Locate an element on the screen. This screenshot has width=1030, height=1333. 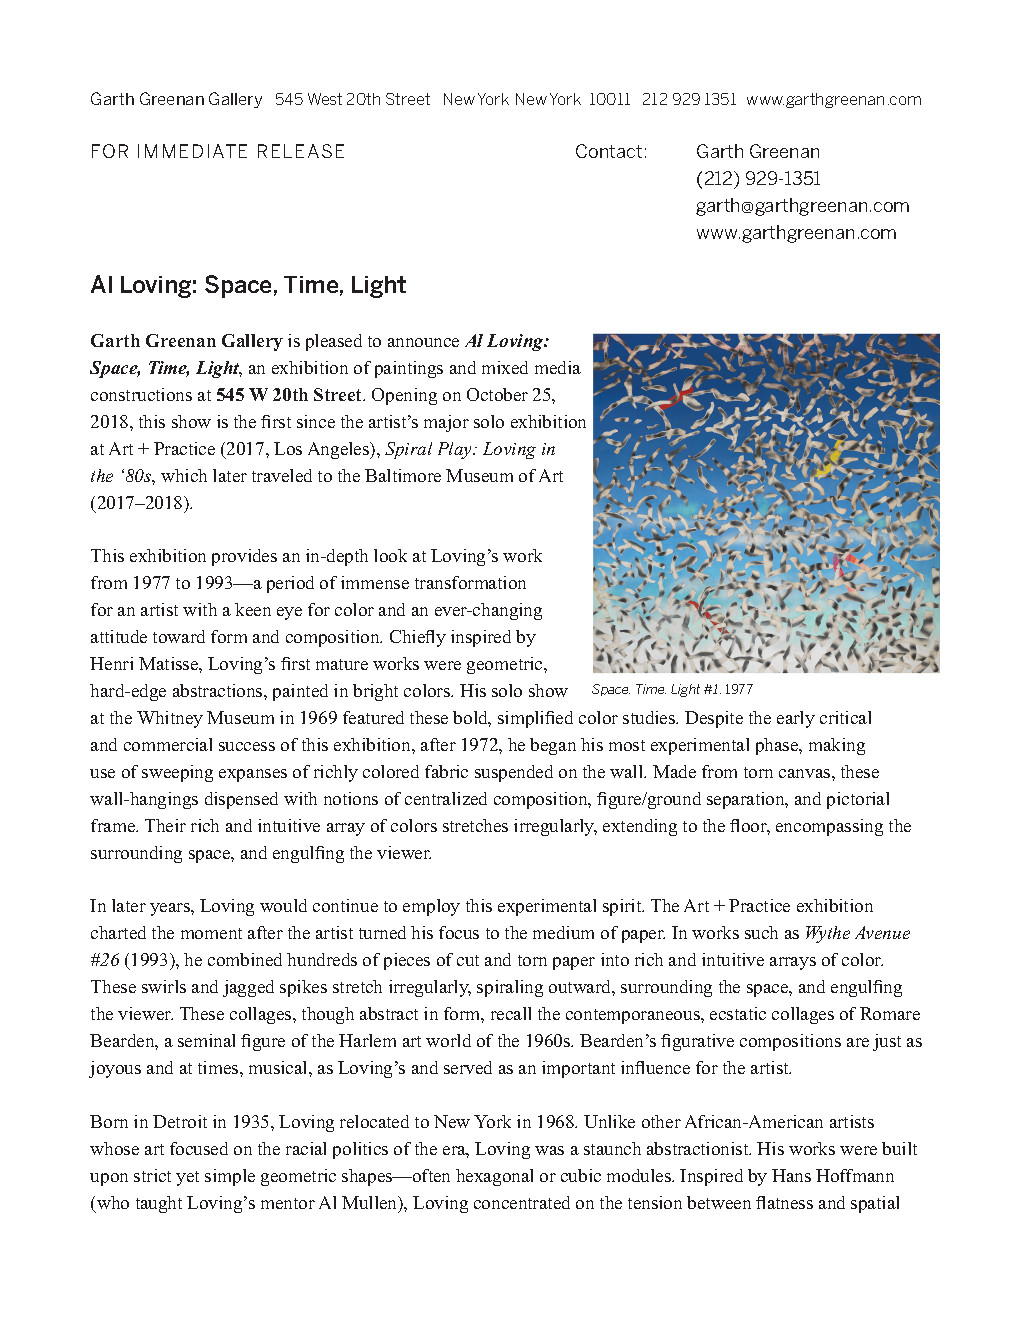
which is located at coordinates (184, 475).
